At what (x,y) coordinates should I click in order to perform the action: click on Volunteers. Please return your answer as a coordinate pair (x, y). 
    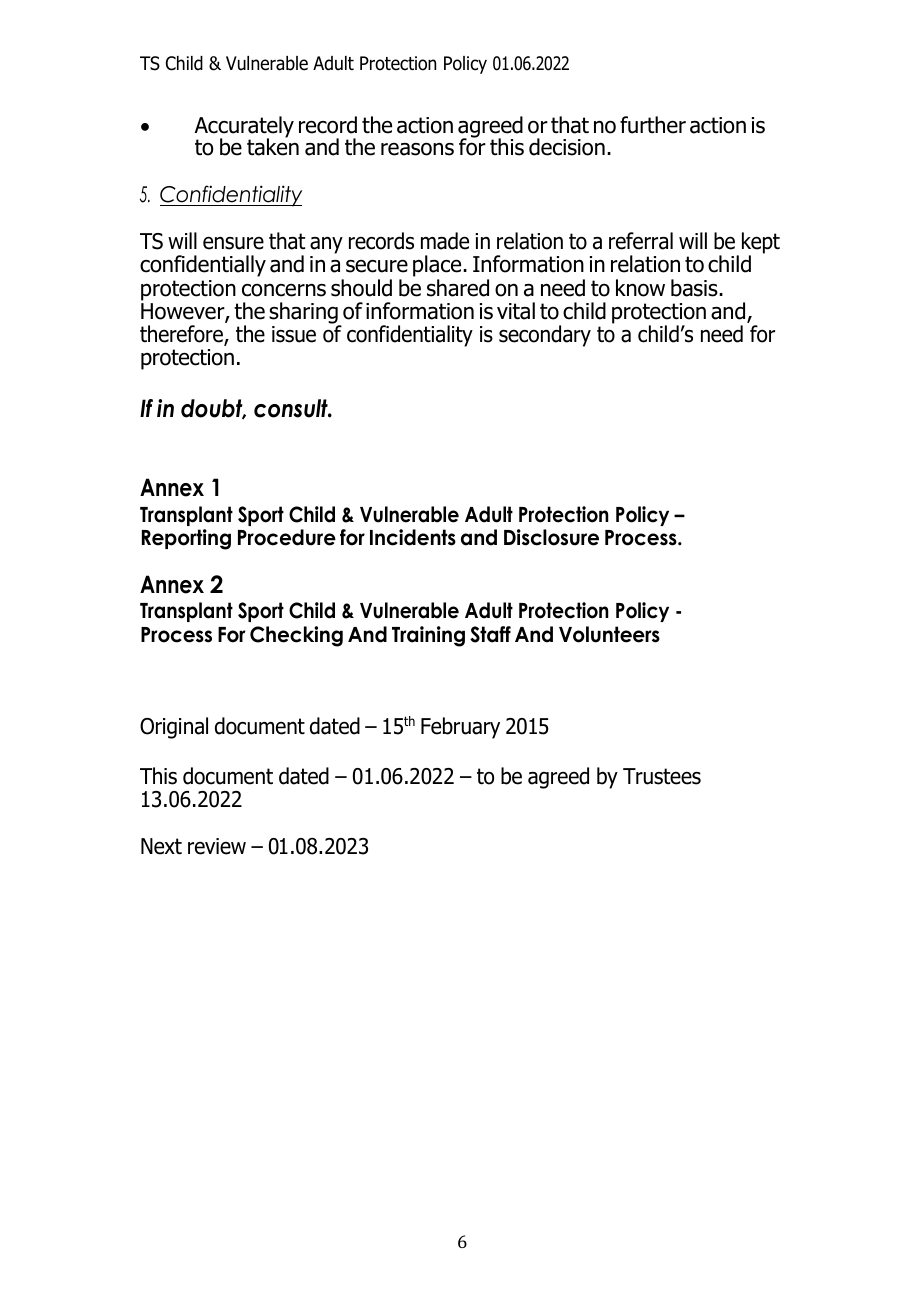
    Looking at the image, I should click on (609, 634).
